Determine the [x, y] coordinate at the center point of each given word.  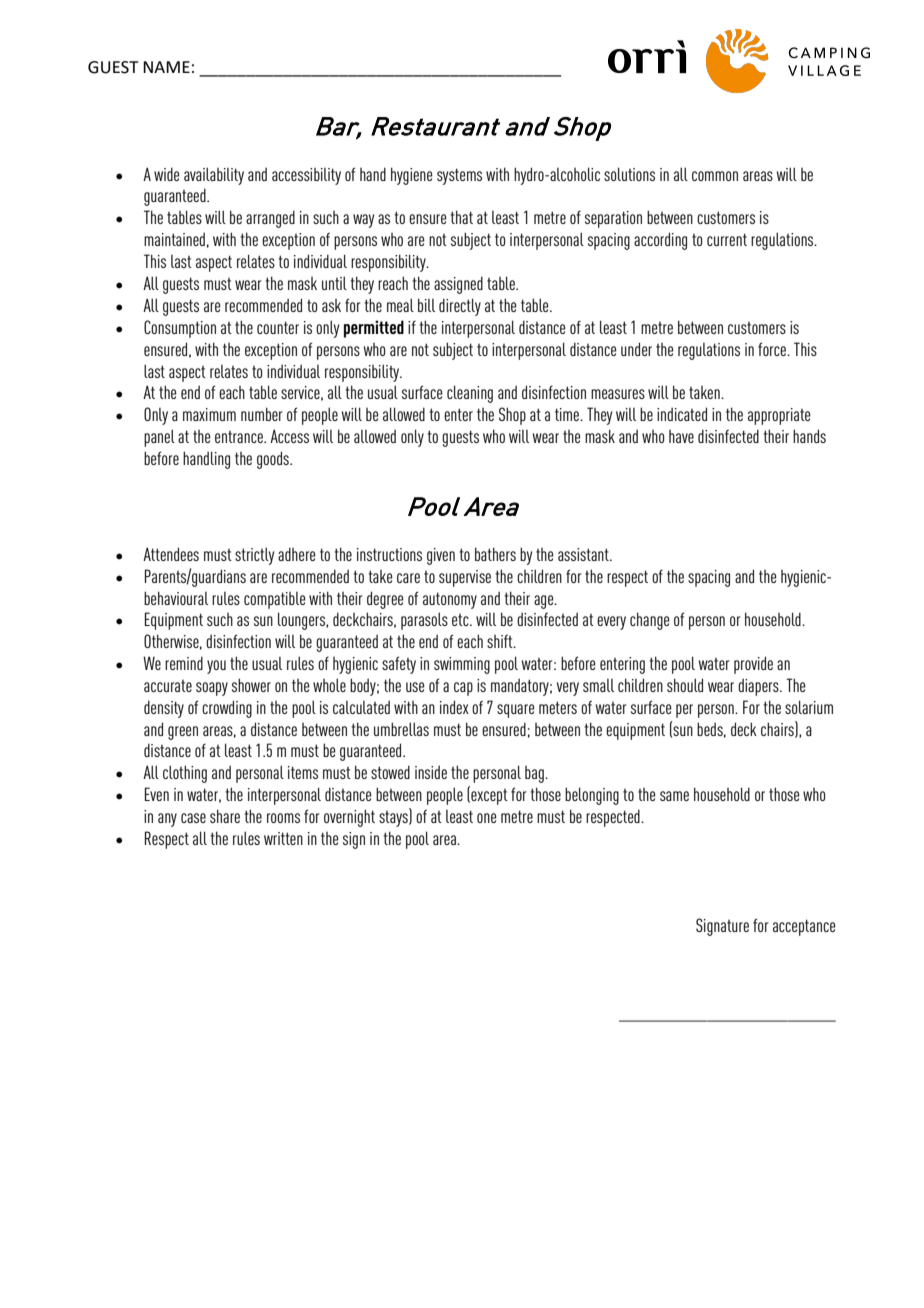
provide [753, 665]
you [216, 667]
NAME [166, 67]
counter [278, 327]
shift [501, 641]
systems [459, 176]
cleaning [470, 394]
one [487, 818]
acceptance [804, 927]
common [715, 176]
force [773, 349]
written [283, 838]
